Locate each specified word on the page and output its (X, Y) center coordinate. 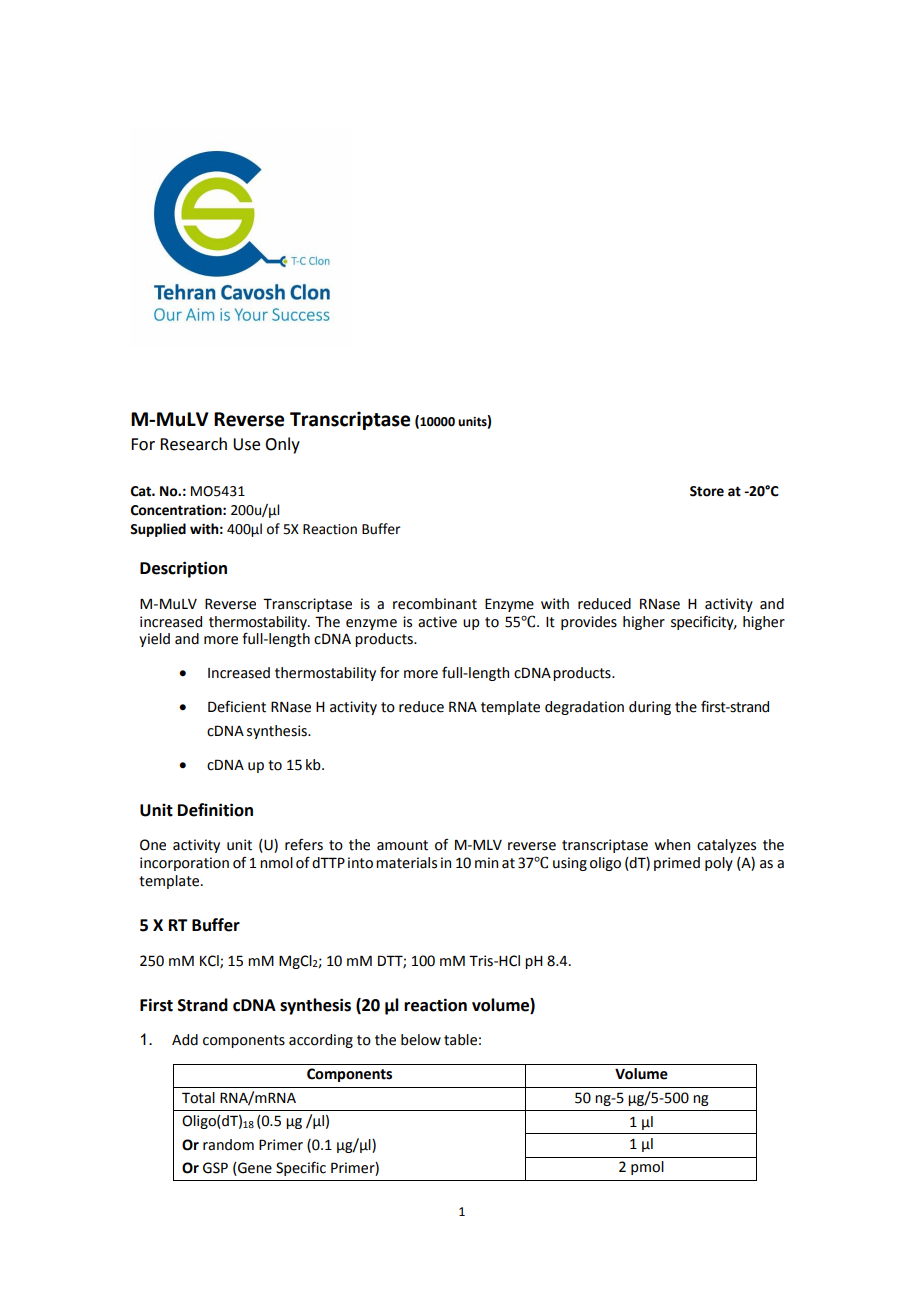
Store (707, 491)
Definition (215, 810)
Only (282, 445)
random (228, 1145)
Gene (254, 1169)
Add (185, 1040)
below (421, 1040)
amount (402, 845)
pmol (647, 1168)
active (437, 622)
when (672, 845)
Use (246, 444)
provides (589, 623)
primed (677, 864)
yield (154, 640)
